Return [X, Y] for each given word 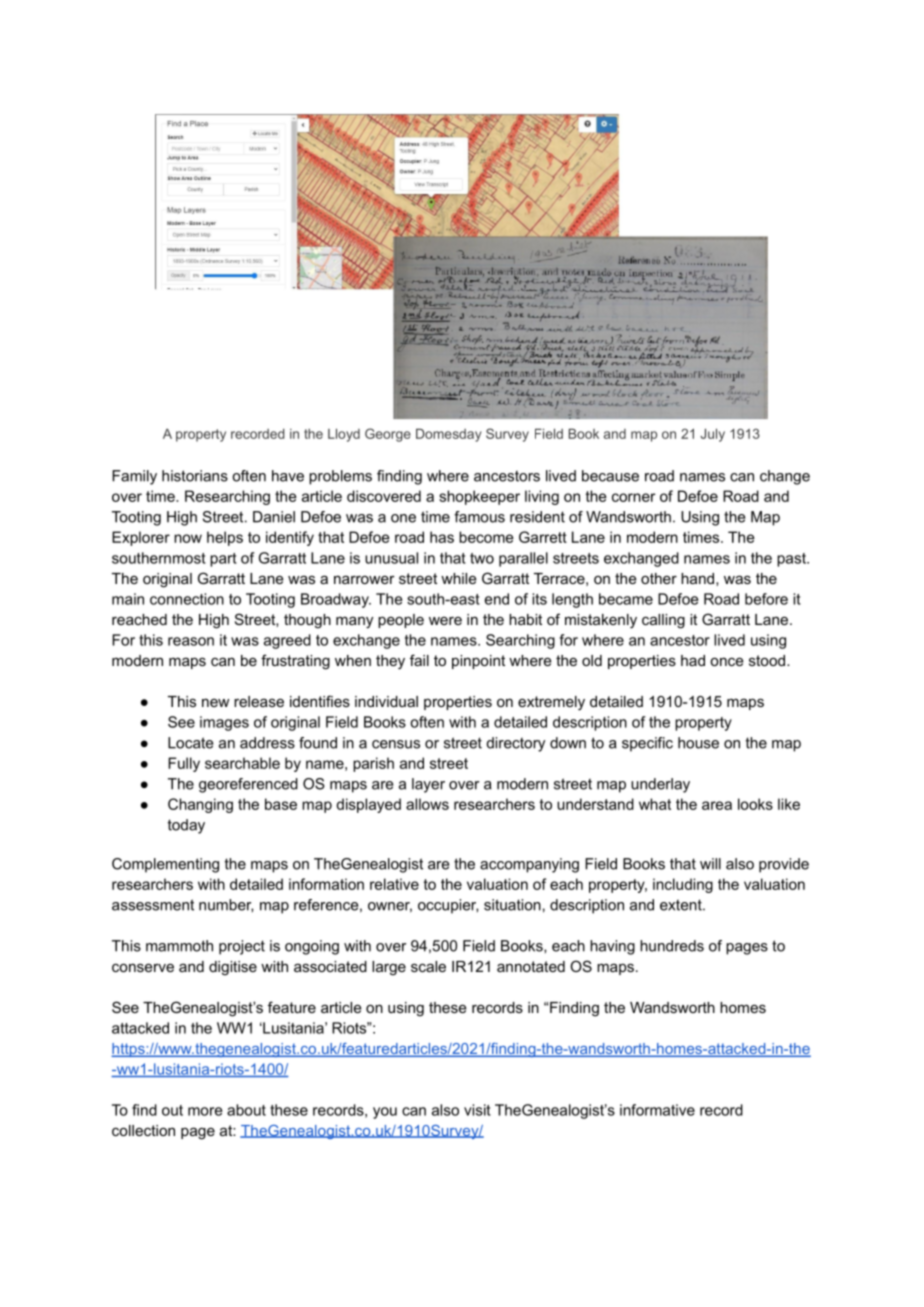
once [727, 661]
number [226, 905]
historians [195, 476]
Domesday [449, 435]
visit [477, 1110]
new [215, 702]
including [683, 885]
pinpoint [478, 662]
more [205, 1111]
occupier [448, 906]
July [712, 435]
